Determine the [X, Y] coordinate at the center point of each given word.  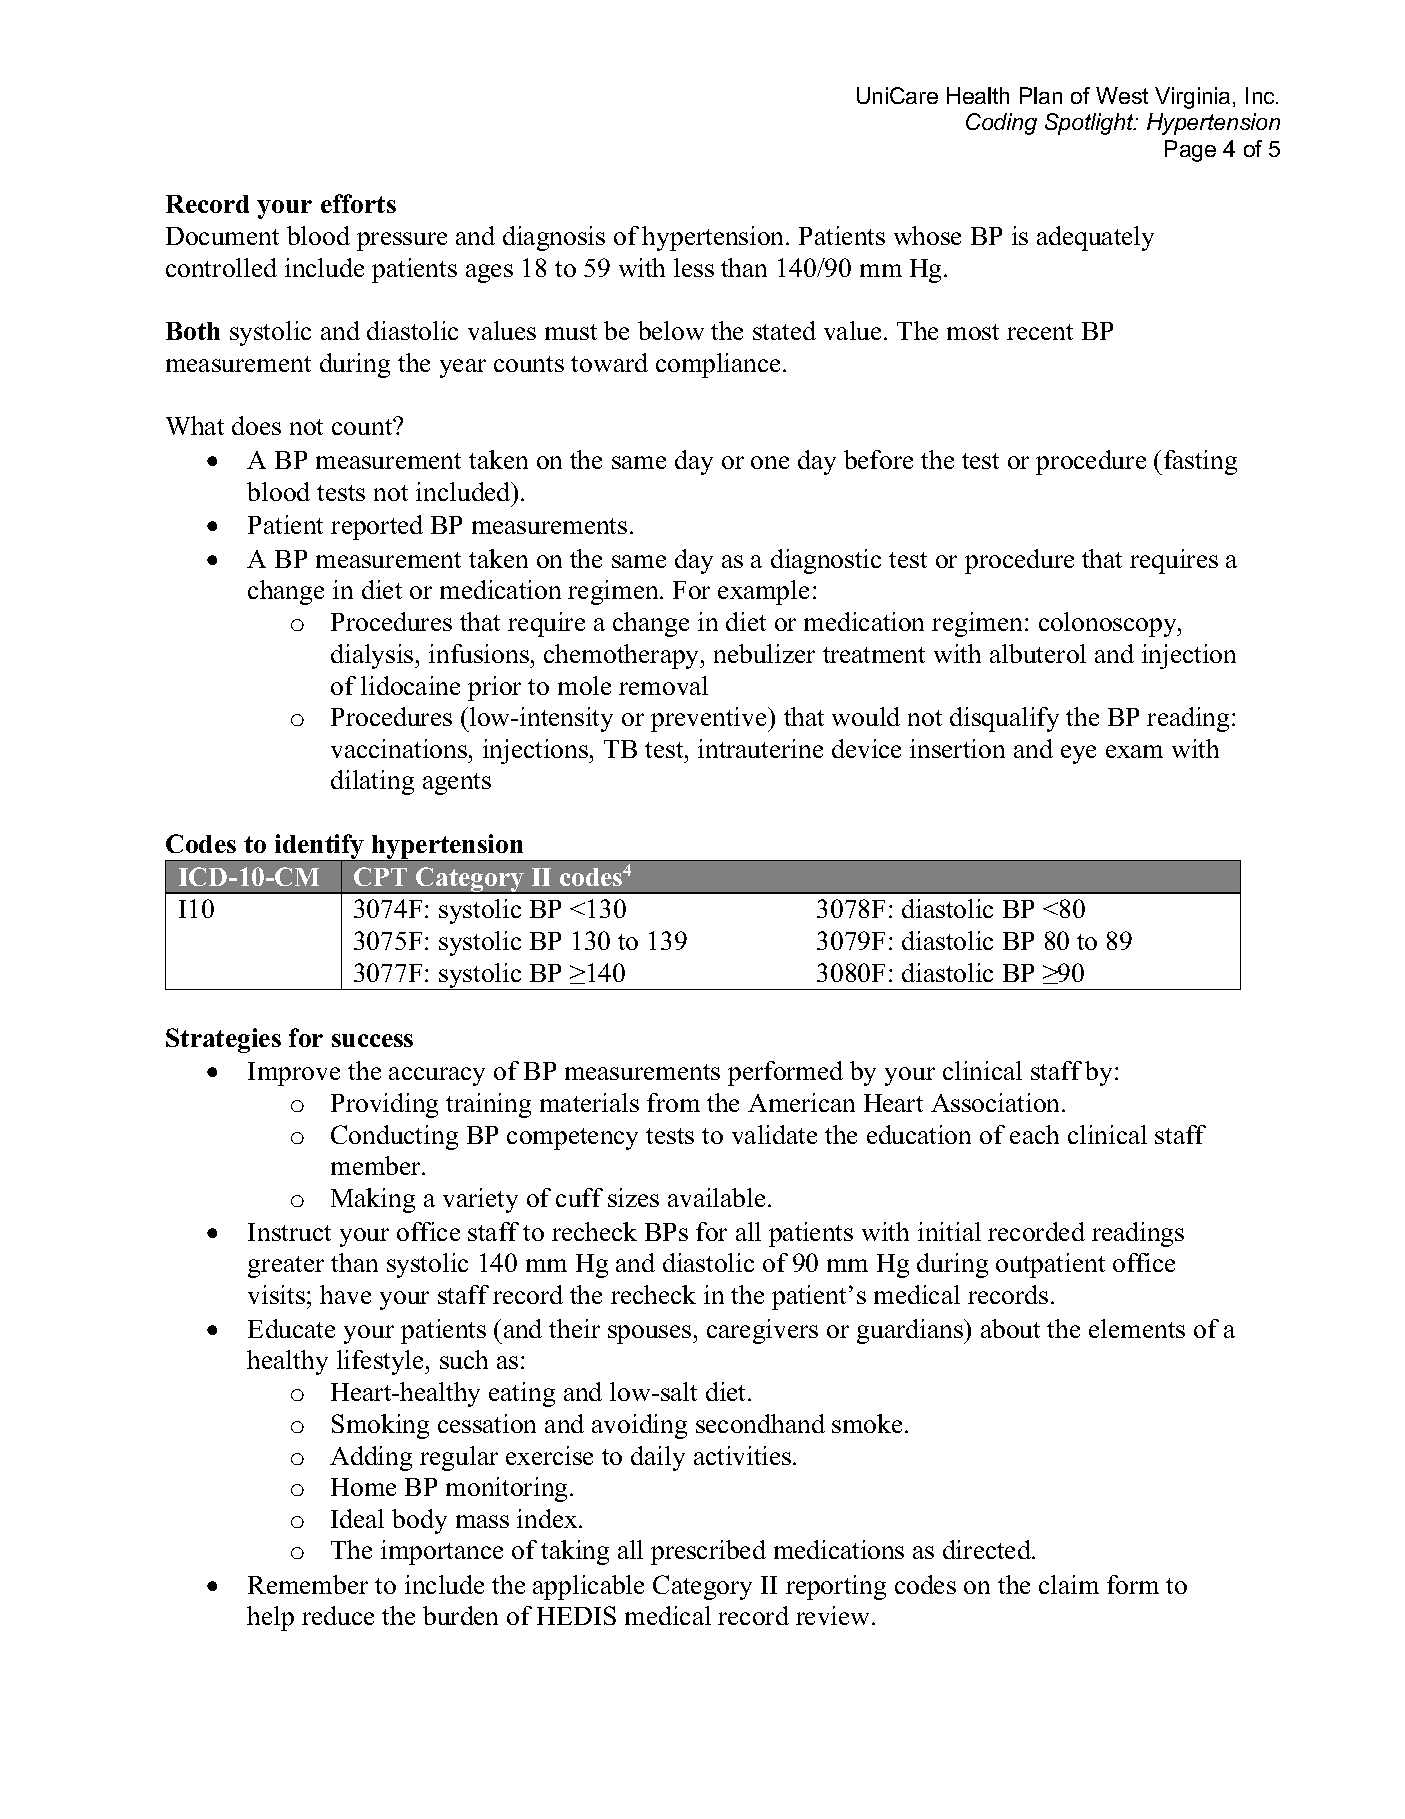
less [694, 267]
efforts [358, 203]
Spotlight [1090, 124]
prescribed [708, 1552]
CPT [380, 876]
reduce [338, 1615]
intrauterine [760, 748]
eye [1078, 754]
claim [1069, 1584]
